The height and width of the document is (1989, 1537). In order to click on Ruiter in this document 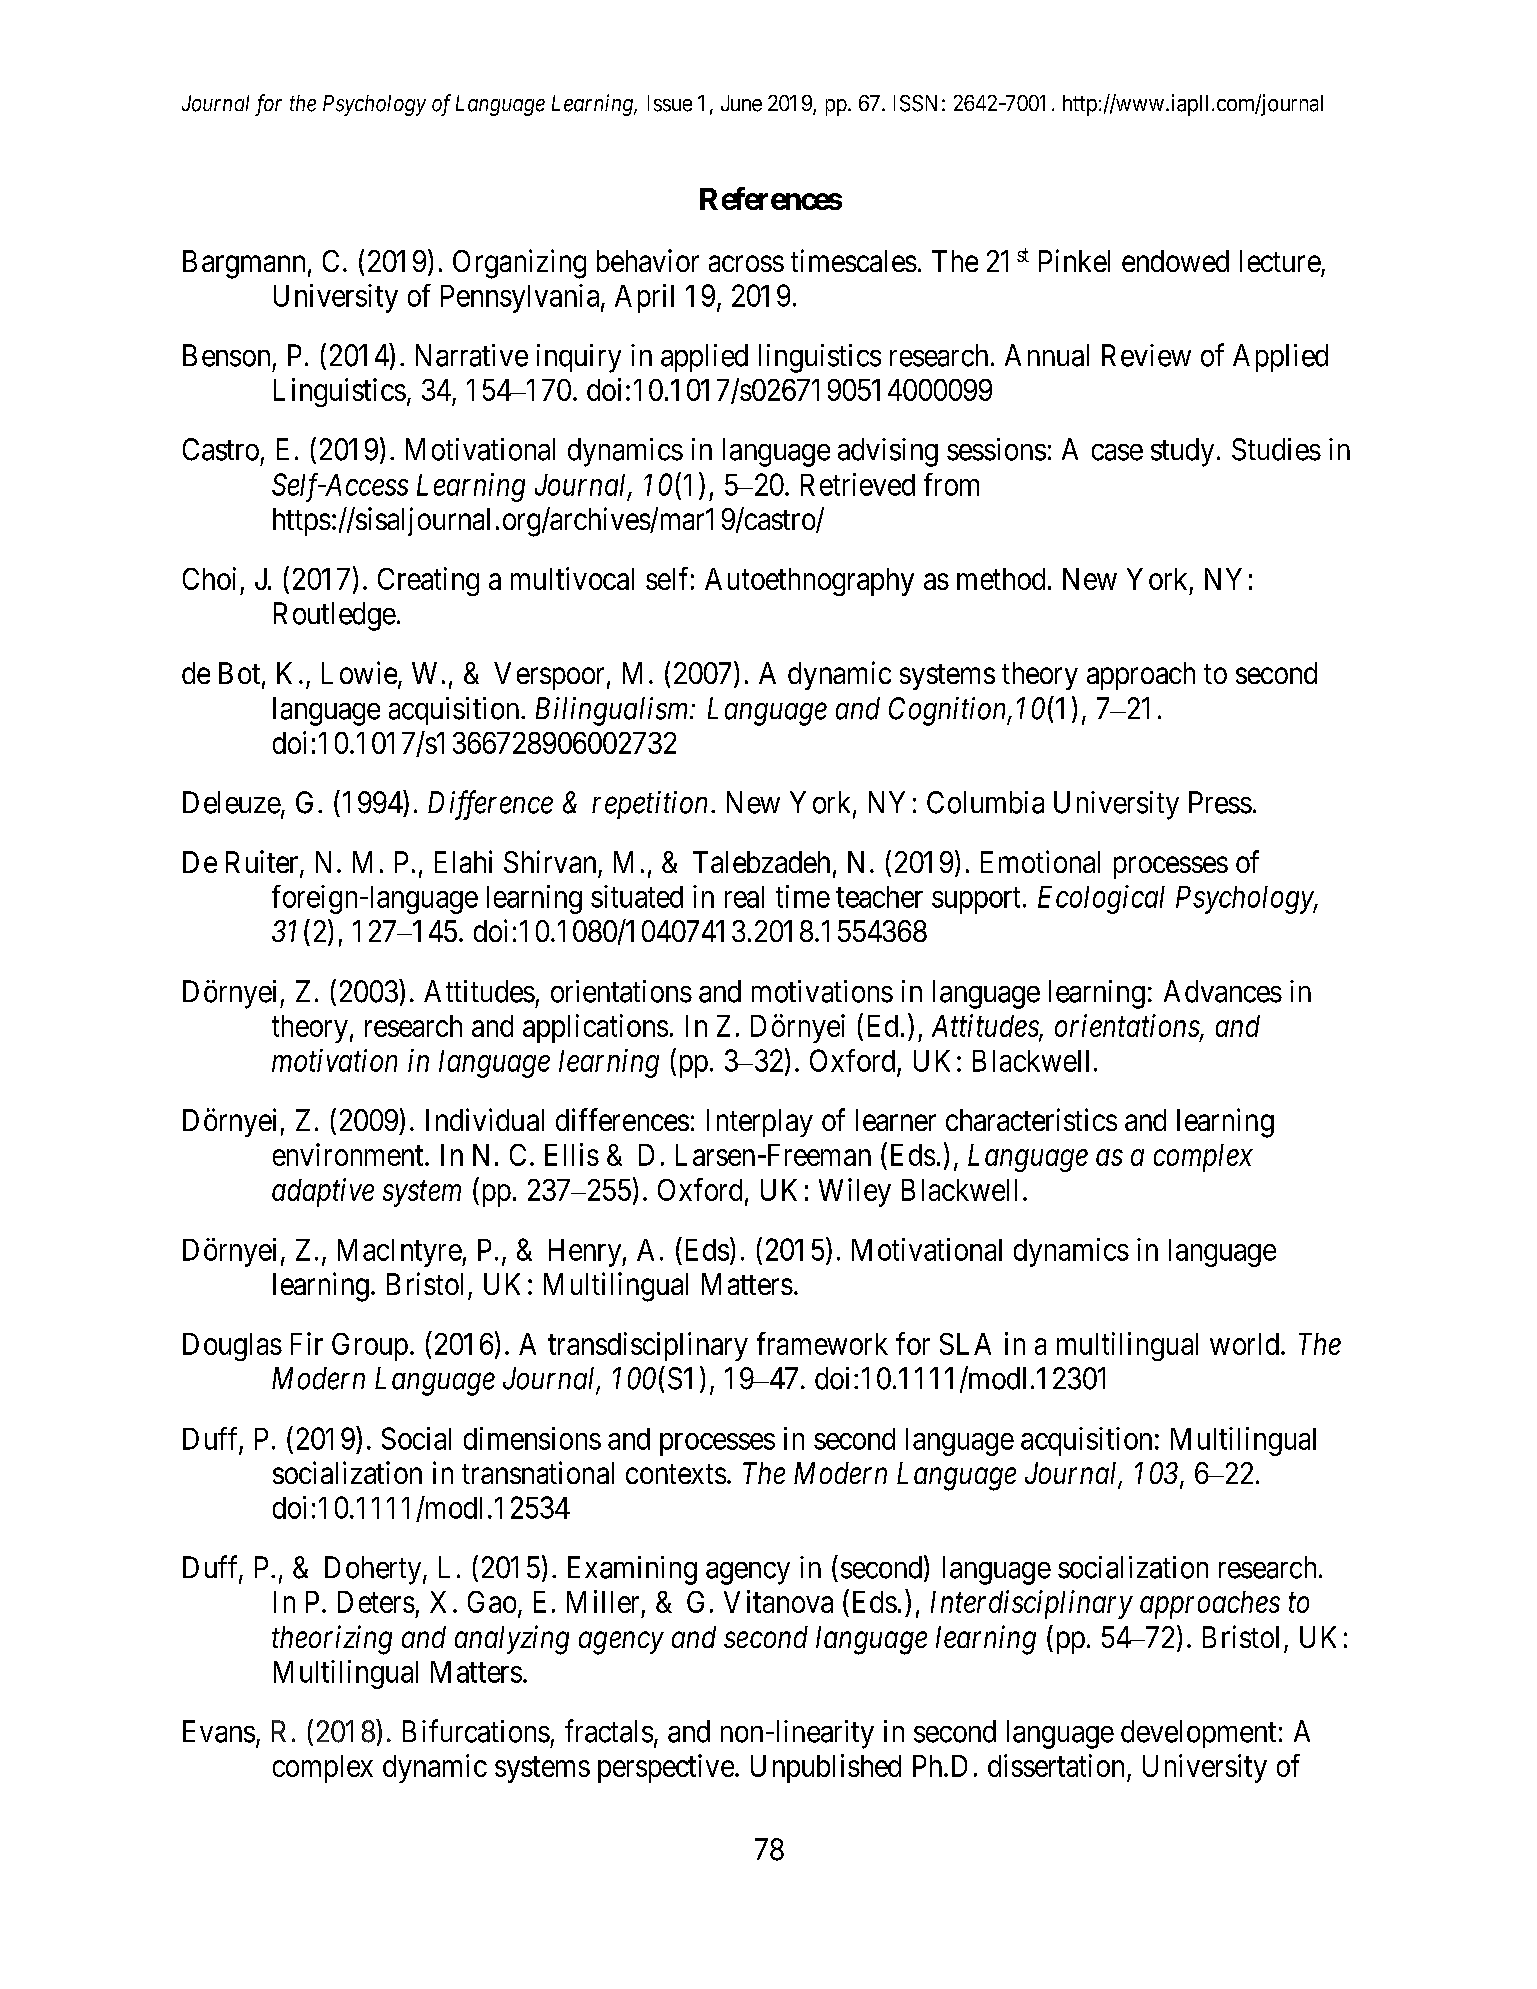, I will do `click(263, 863)`.
